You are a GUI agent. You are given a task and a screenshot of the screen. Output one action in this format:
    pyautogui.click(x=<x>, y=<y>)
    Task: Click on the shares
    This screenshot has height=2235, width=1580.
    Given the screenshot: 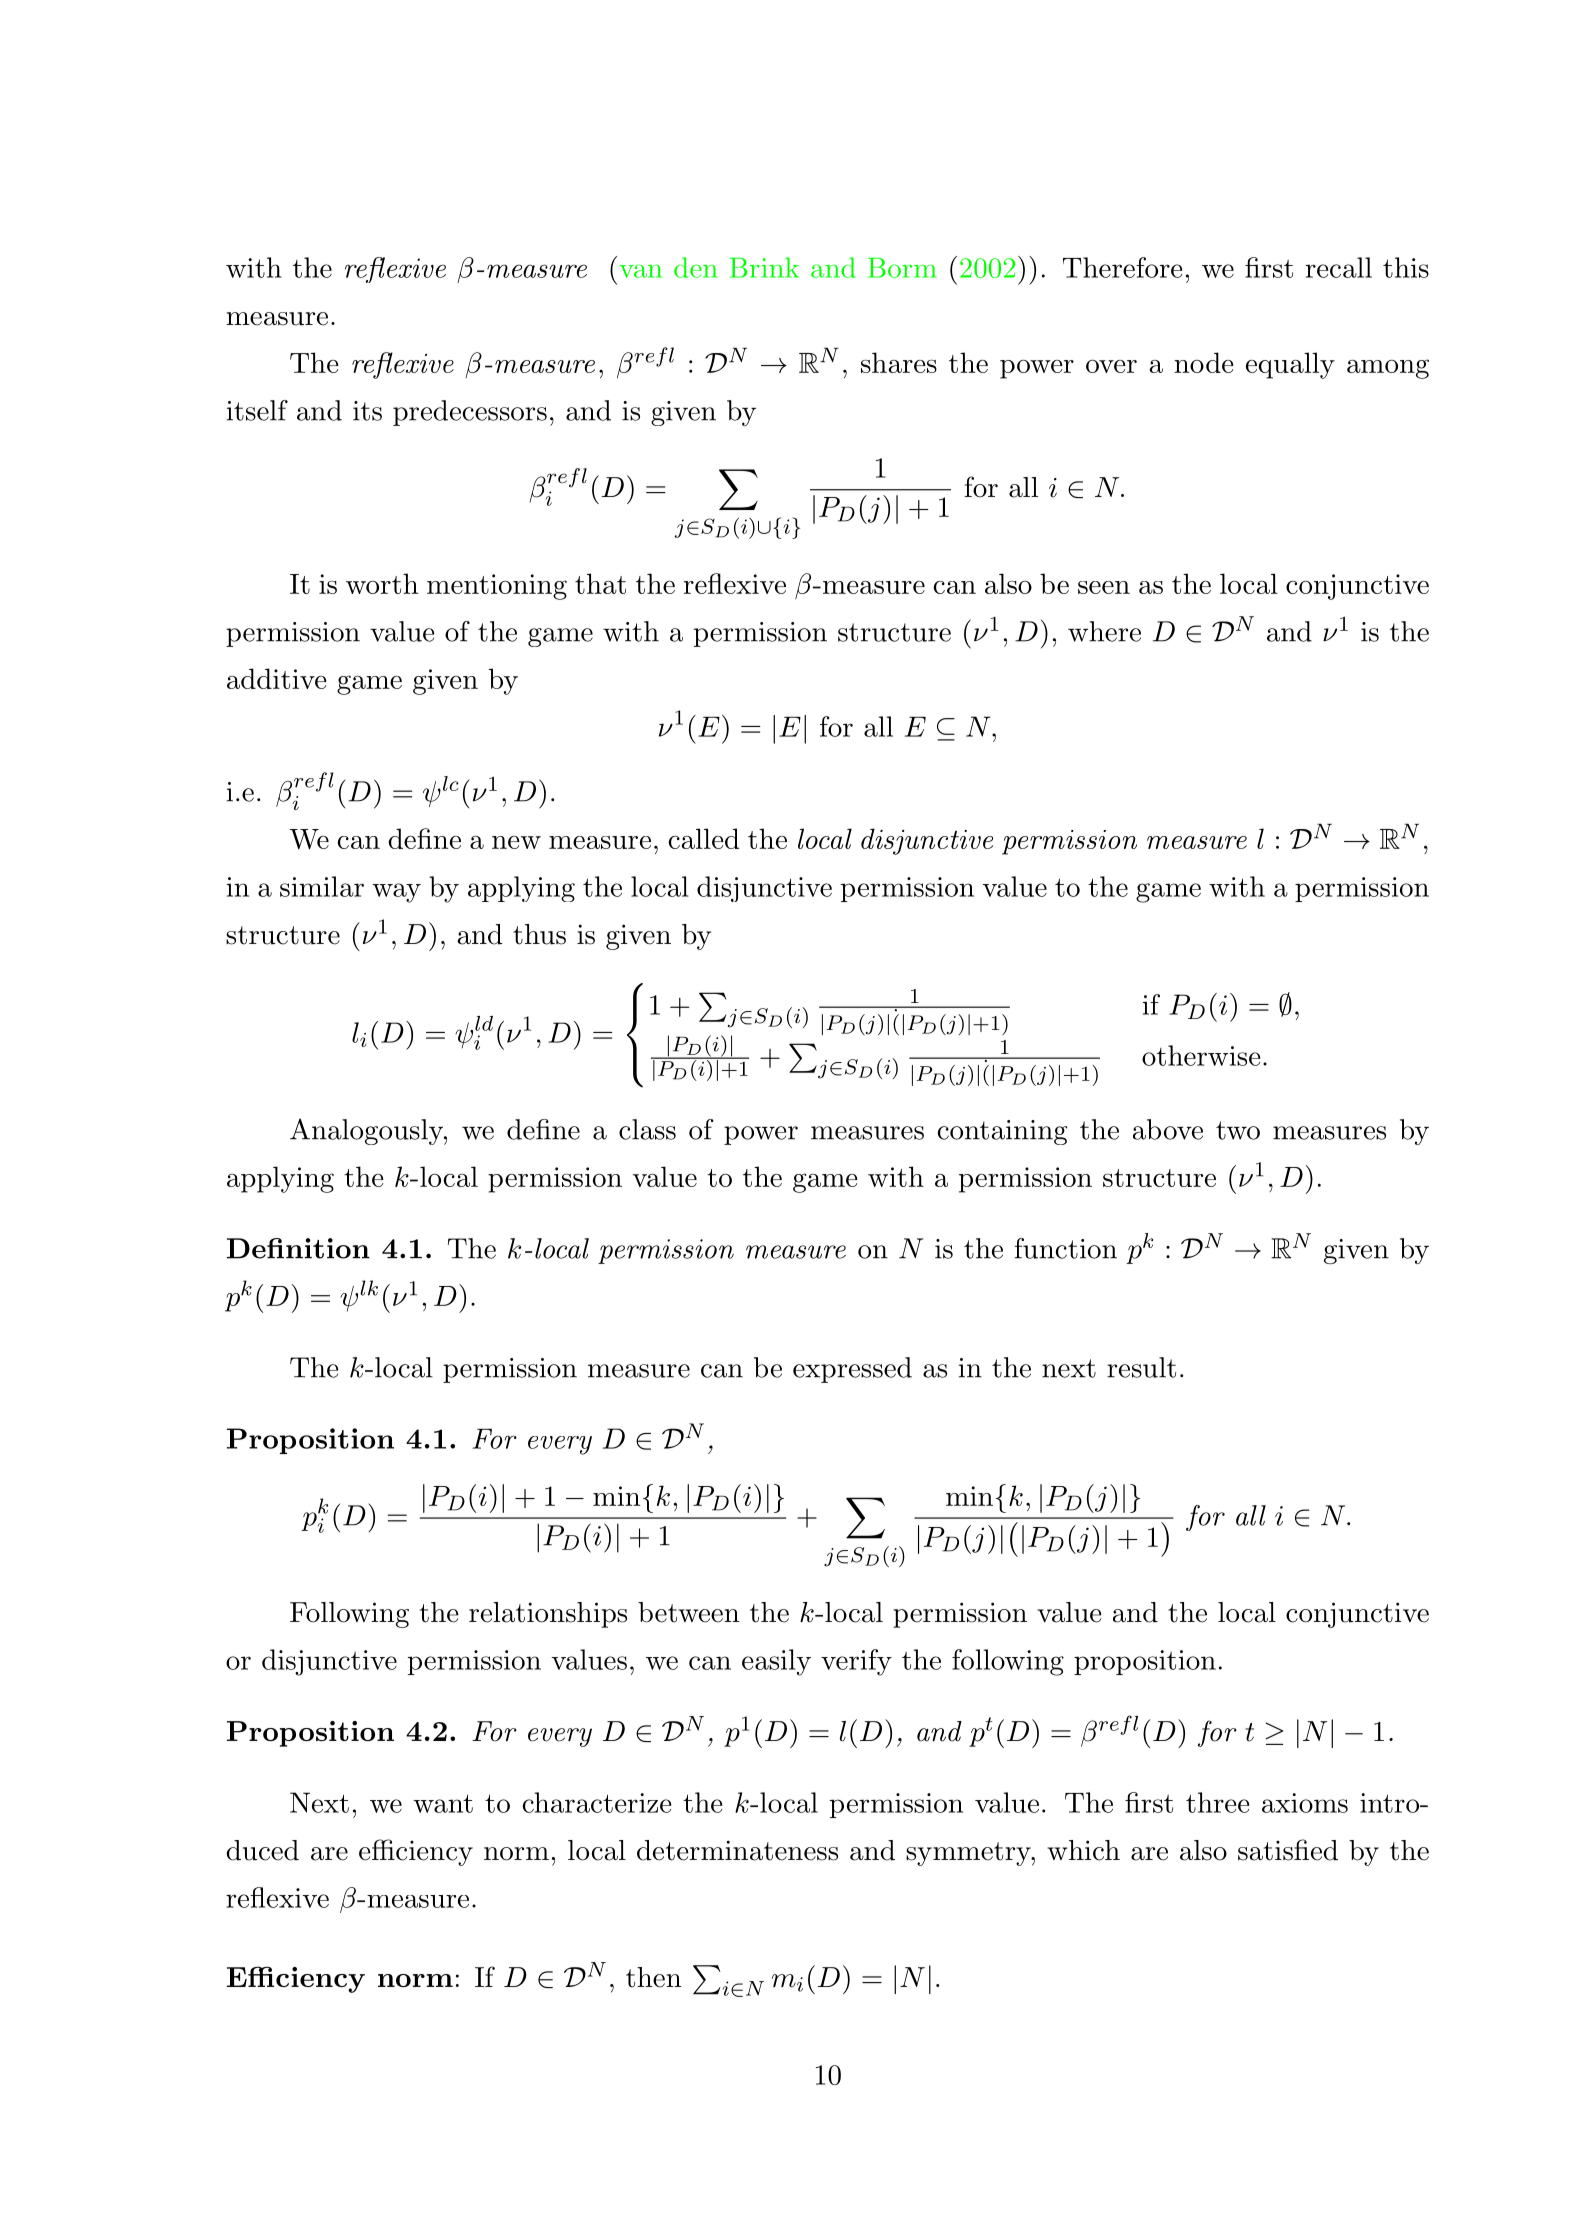 What is the action you would take?
    pyautogui.click(x=899, y=362)
